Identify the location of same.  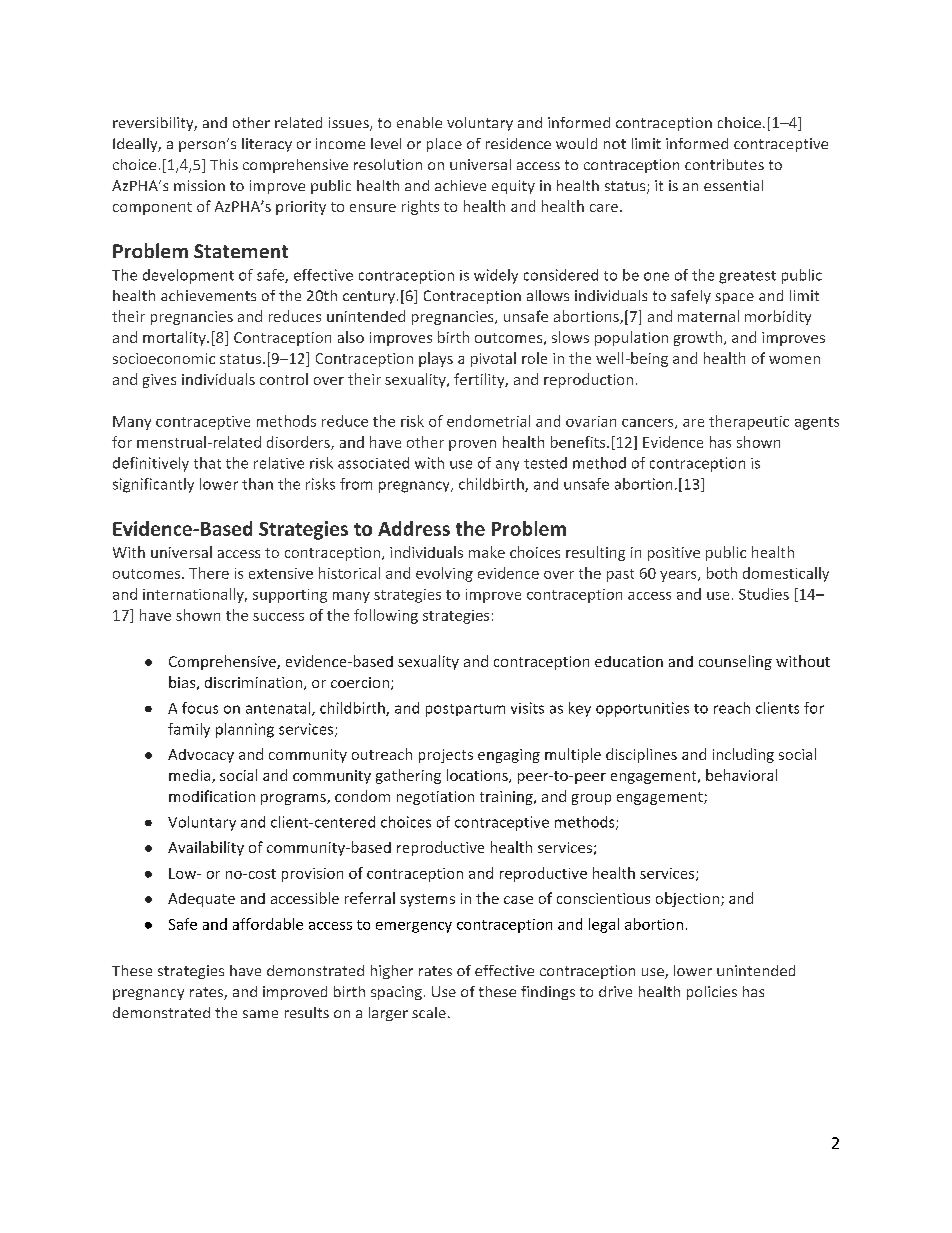
(260, 1014).
